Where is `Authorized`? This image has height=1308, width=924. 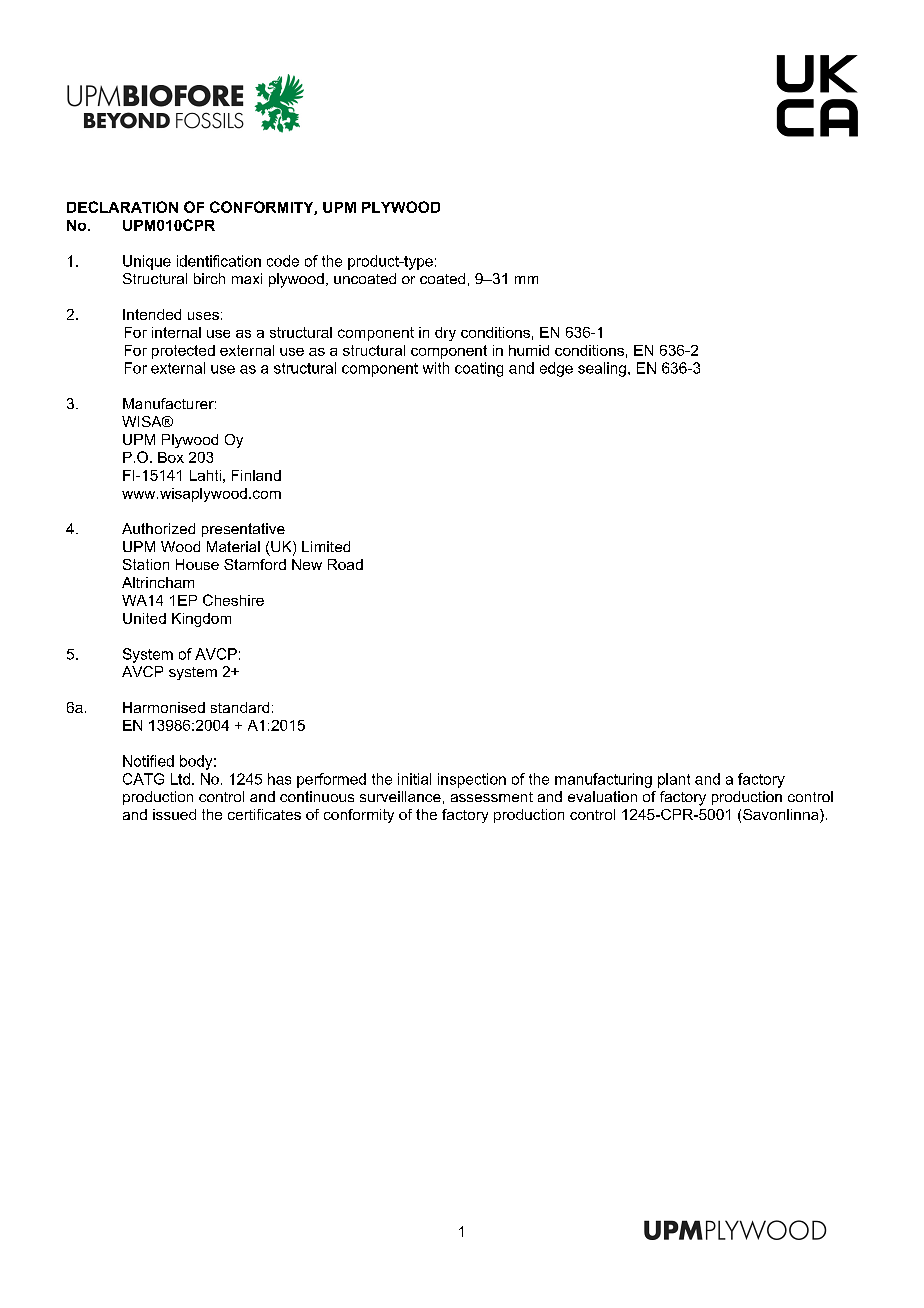
Authorized is located at coordinates (158, 528).
